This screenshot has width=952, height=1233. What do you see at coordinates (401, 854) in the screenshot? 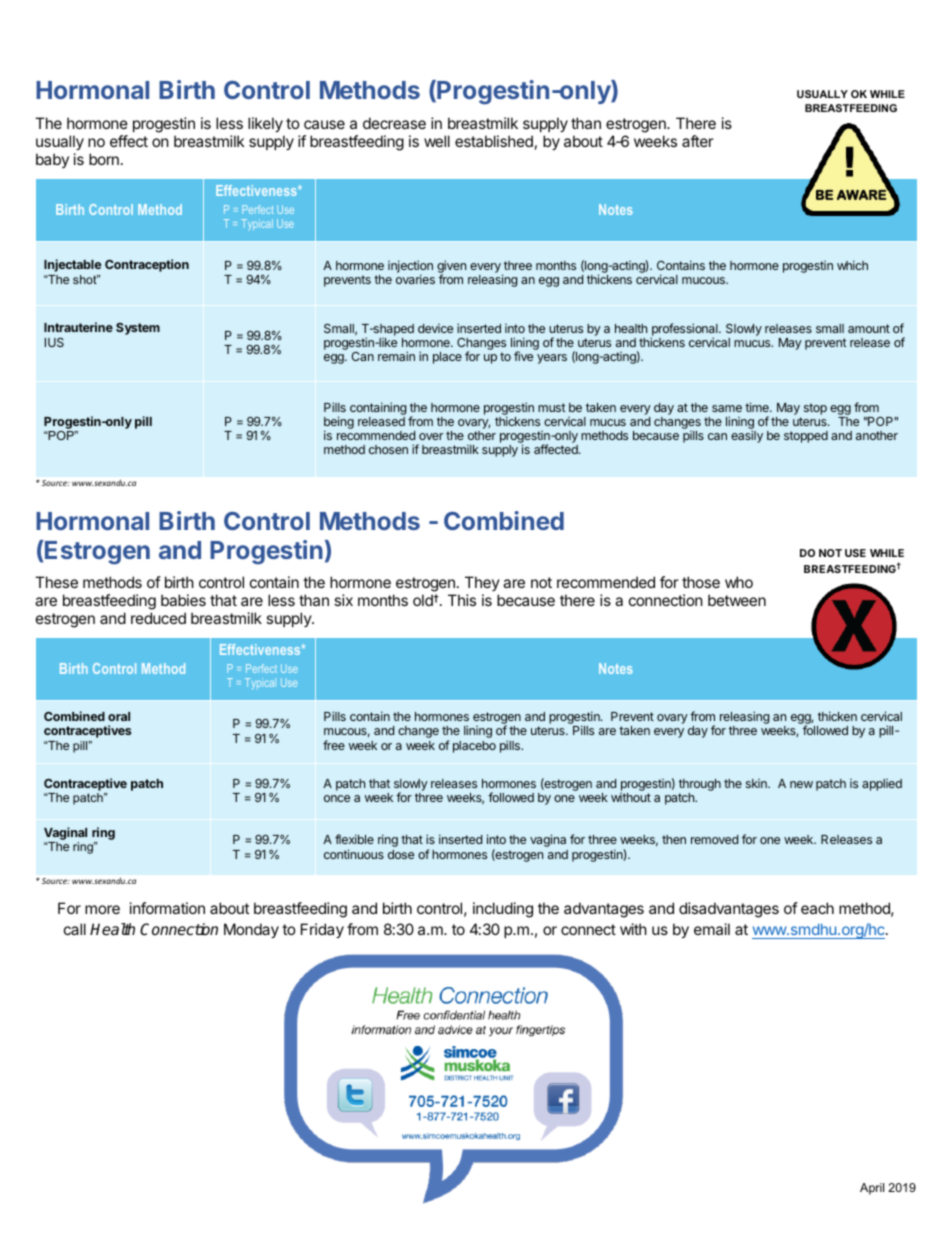
I see `dose` at bounding box center [401, 854].
